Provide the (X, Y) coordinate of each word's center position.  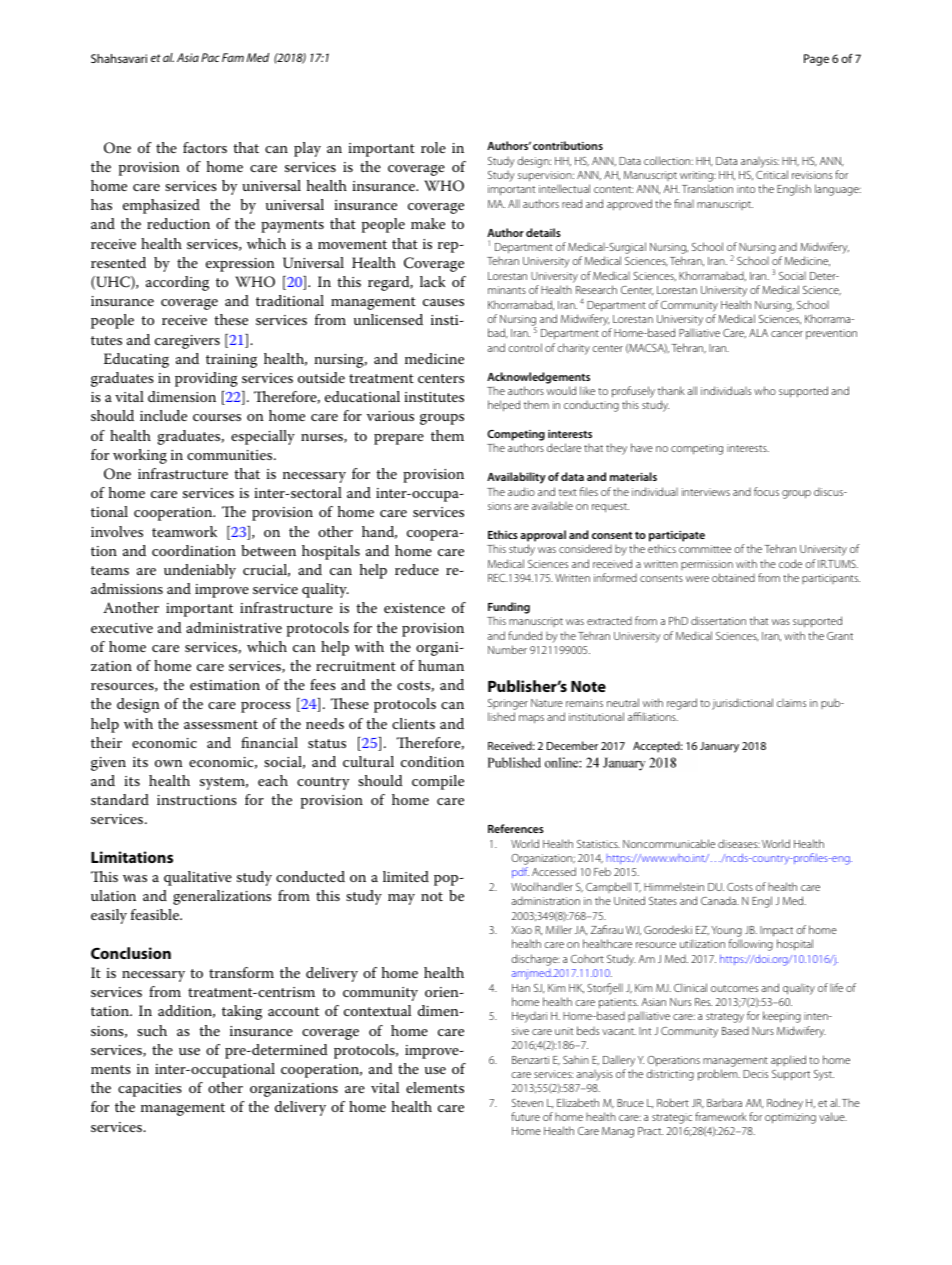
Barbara (724, 1103)
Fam (233, 57)
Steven (527, 1103)
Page (816, 60)
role (433, 147)
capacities (150, 1090)
